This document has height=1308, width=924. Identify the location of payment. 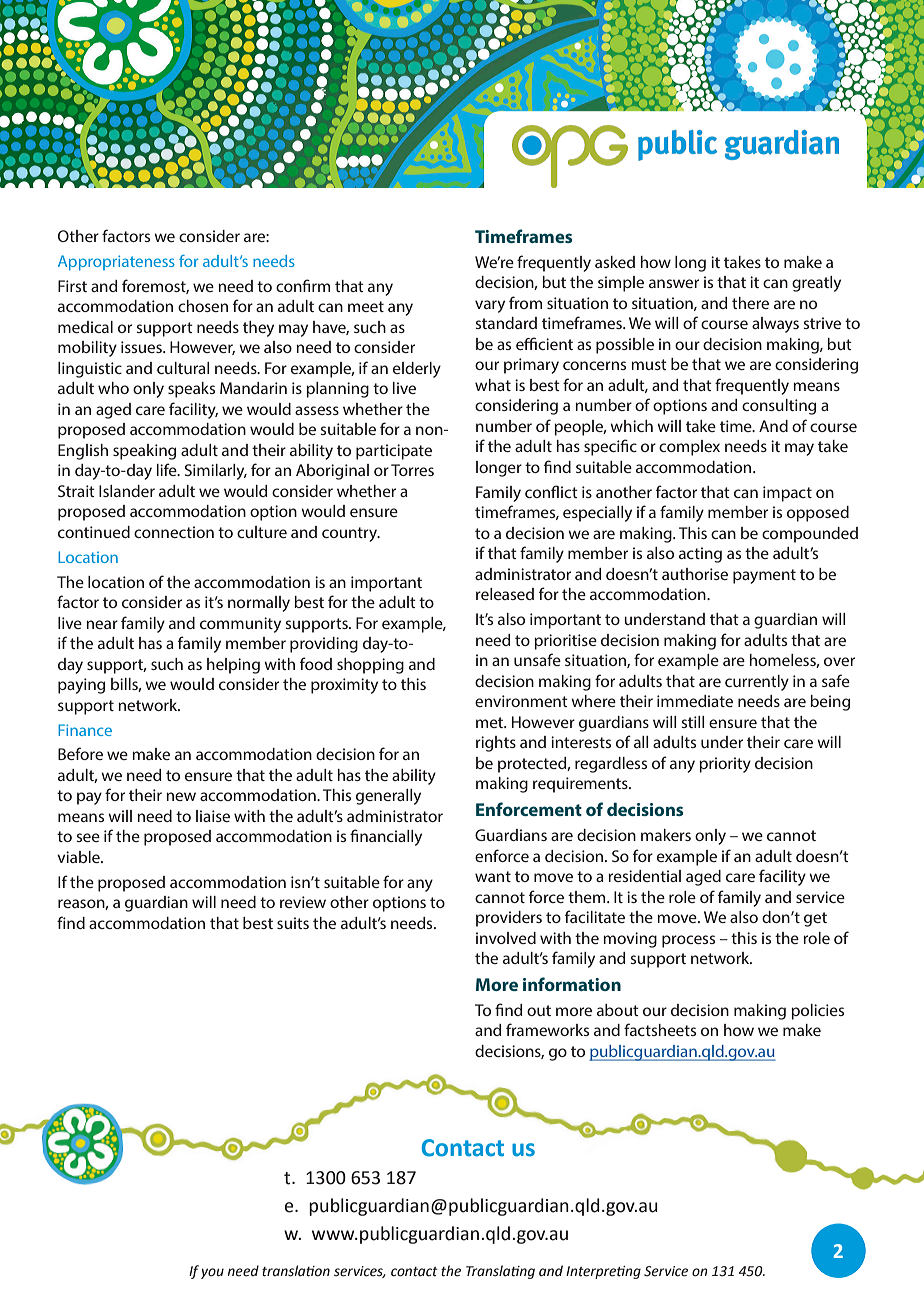
(764, 576).
